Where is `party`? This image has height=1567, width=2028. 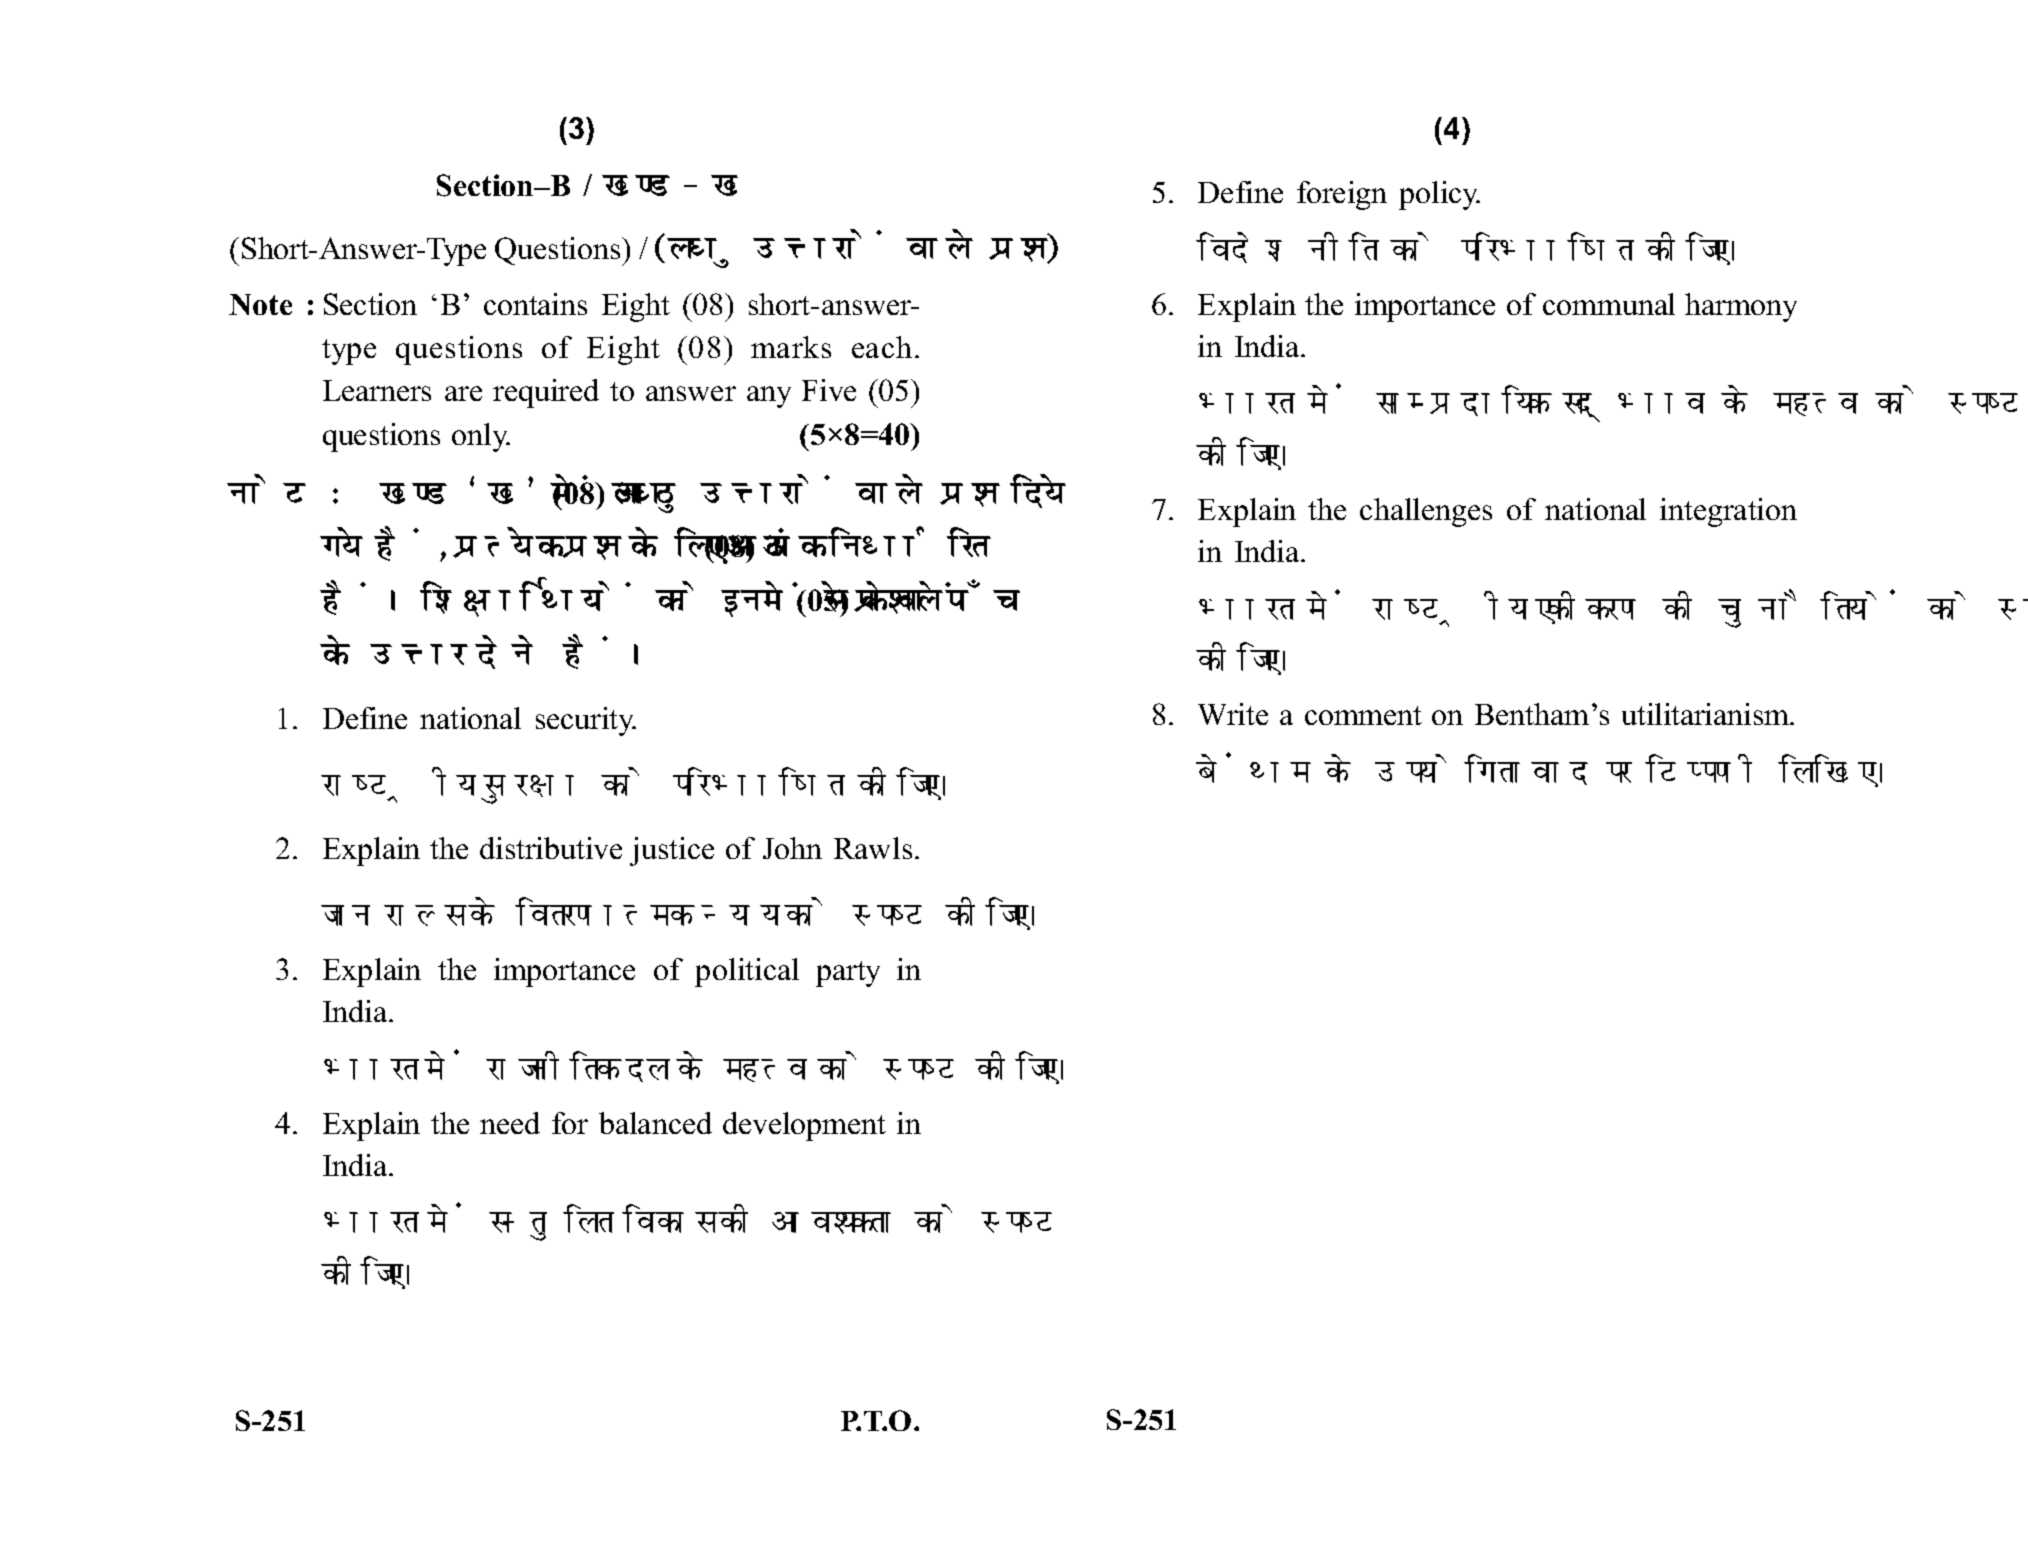 party is located at coordinates (848, 974).
